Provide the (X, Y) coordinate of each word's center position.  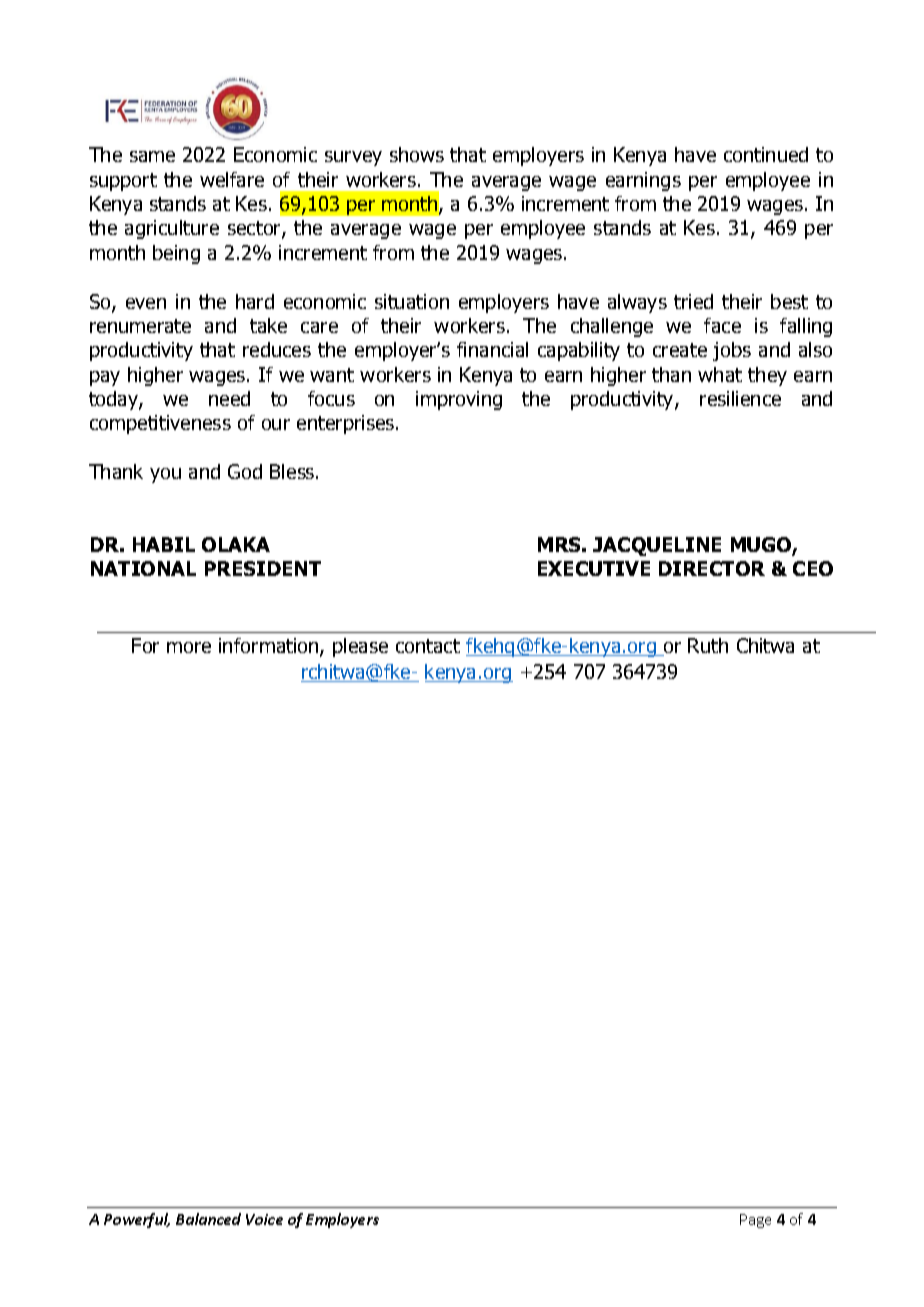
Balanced (208, 1219)
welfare (232, 179)
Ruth (708, 645)
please (360, 647)
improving (459, 400)
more (189, 647)
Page (755, 1221)
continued (766, 154)
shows (417, 154)
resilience (740, 398)
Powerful (137, 1220)
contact (428, 646)
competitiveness (160, 424)
